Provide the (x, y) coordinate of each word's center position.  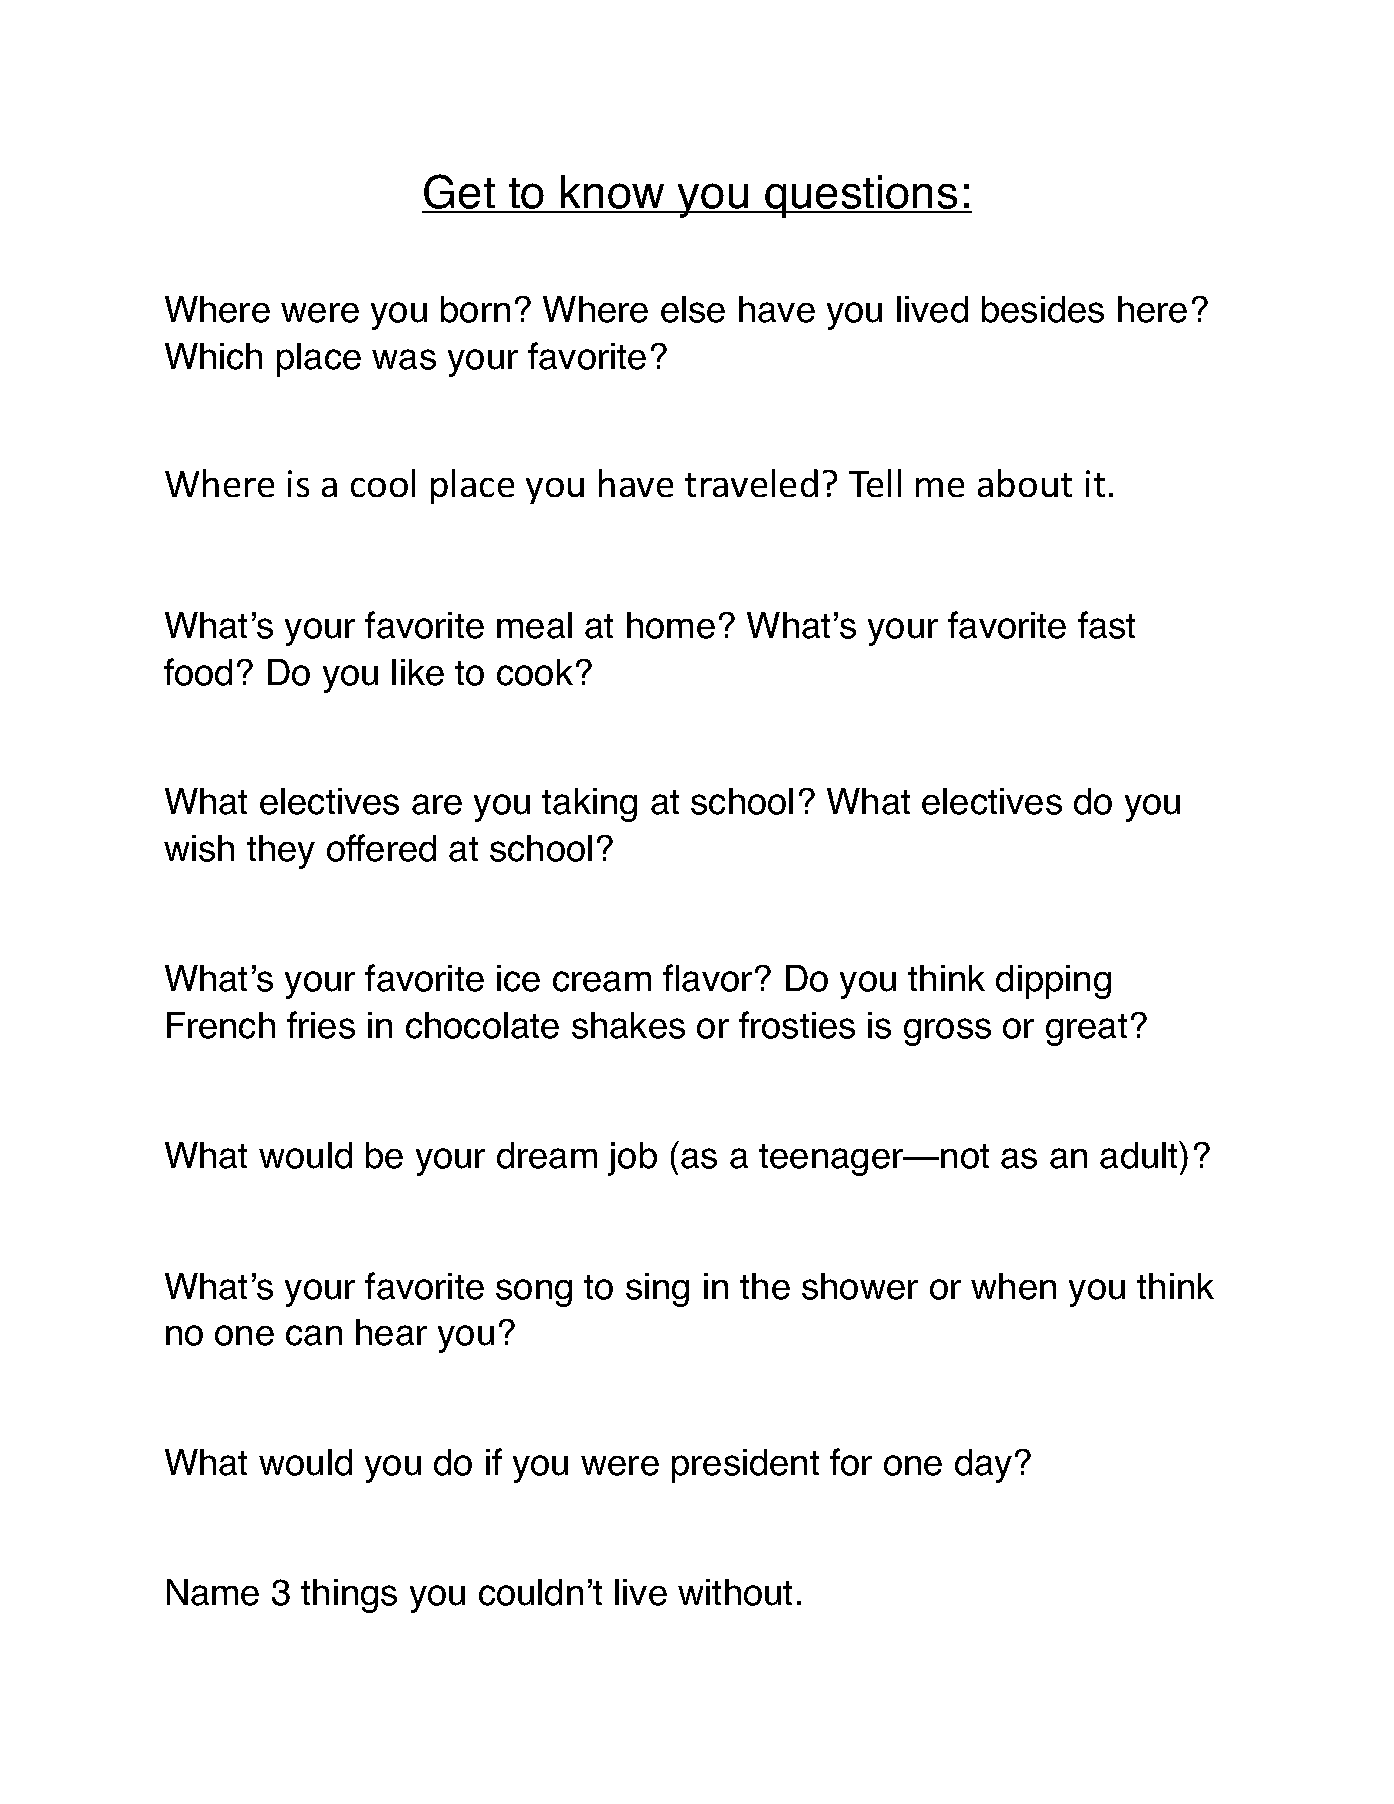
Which (213, 356)
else (693, 309)
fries (321, 1025)
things (349, 1596)
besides (1043, 309)
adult (1140, 1155)
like (418, 672)
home (671, 625)
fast (1106, 625)
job (632, 1159)
